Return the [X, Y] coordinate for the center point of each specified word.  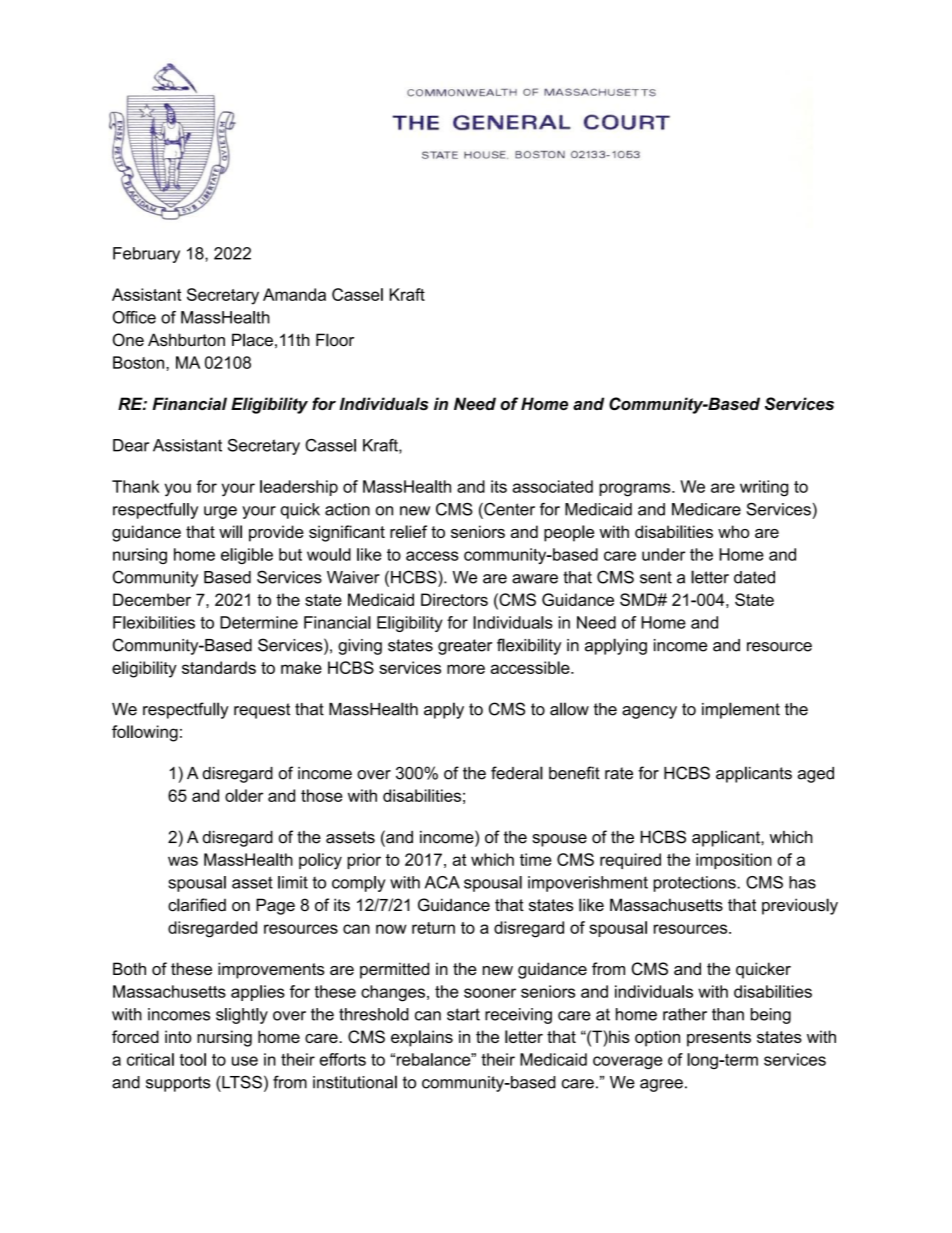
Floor [335, 340]
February [146, 255]
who [733, 531]
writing [764, 488]
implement [741, 710]
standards [219, 667]
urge [220, 512]
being [771, 1016]
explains [422, 1038]
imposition [734, 861]
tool [192, 1059]
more [466, 669]
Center [508, 510]
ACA [442, 882]
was [183, 861]
